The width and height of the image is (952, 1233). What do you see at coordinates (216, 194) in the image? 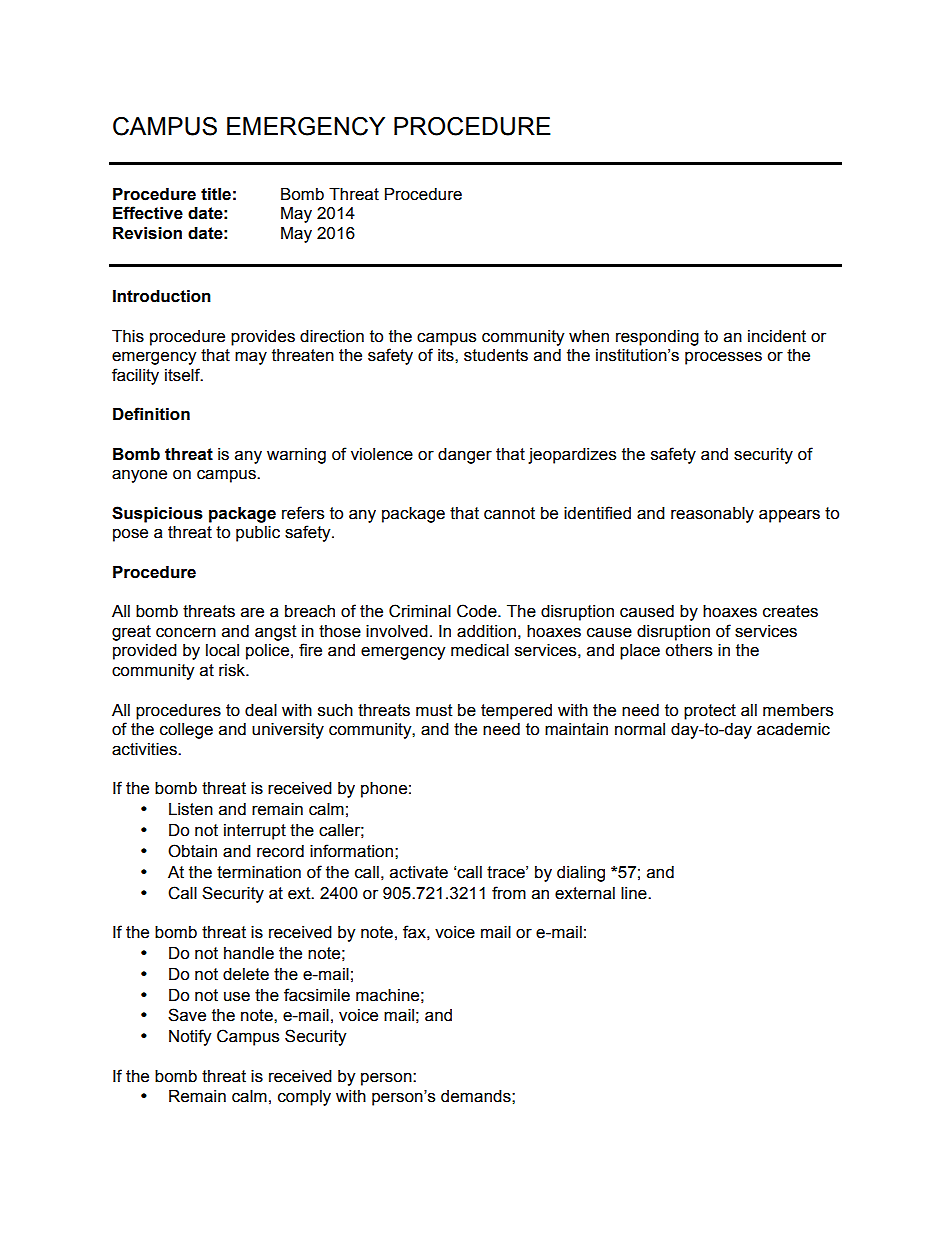
I see `title` at bounding box center [216, 194].
